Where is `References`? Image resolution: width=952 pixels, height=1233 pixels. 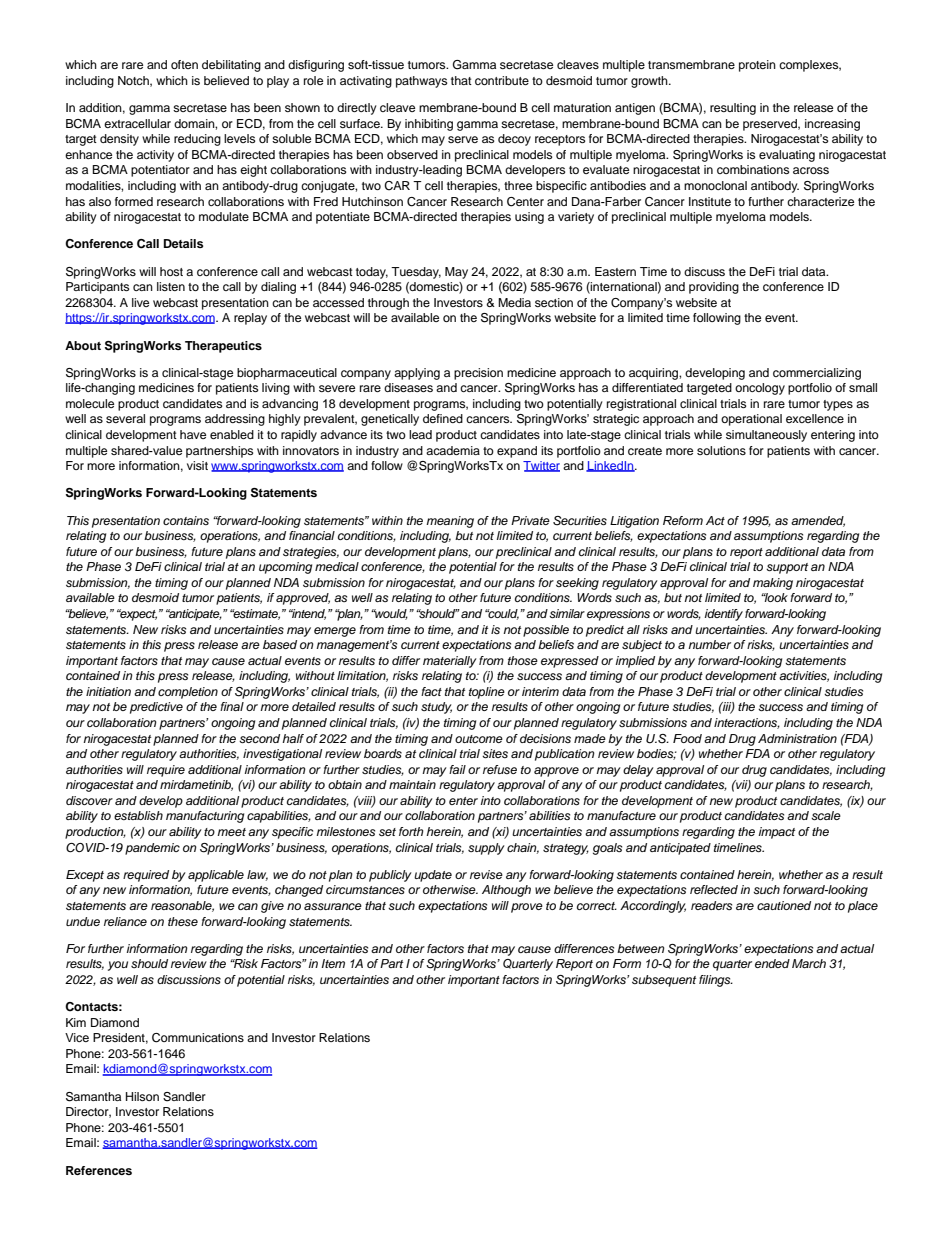 References is located at coordinates (99, 1170).
